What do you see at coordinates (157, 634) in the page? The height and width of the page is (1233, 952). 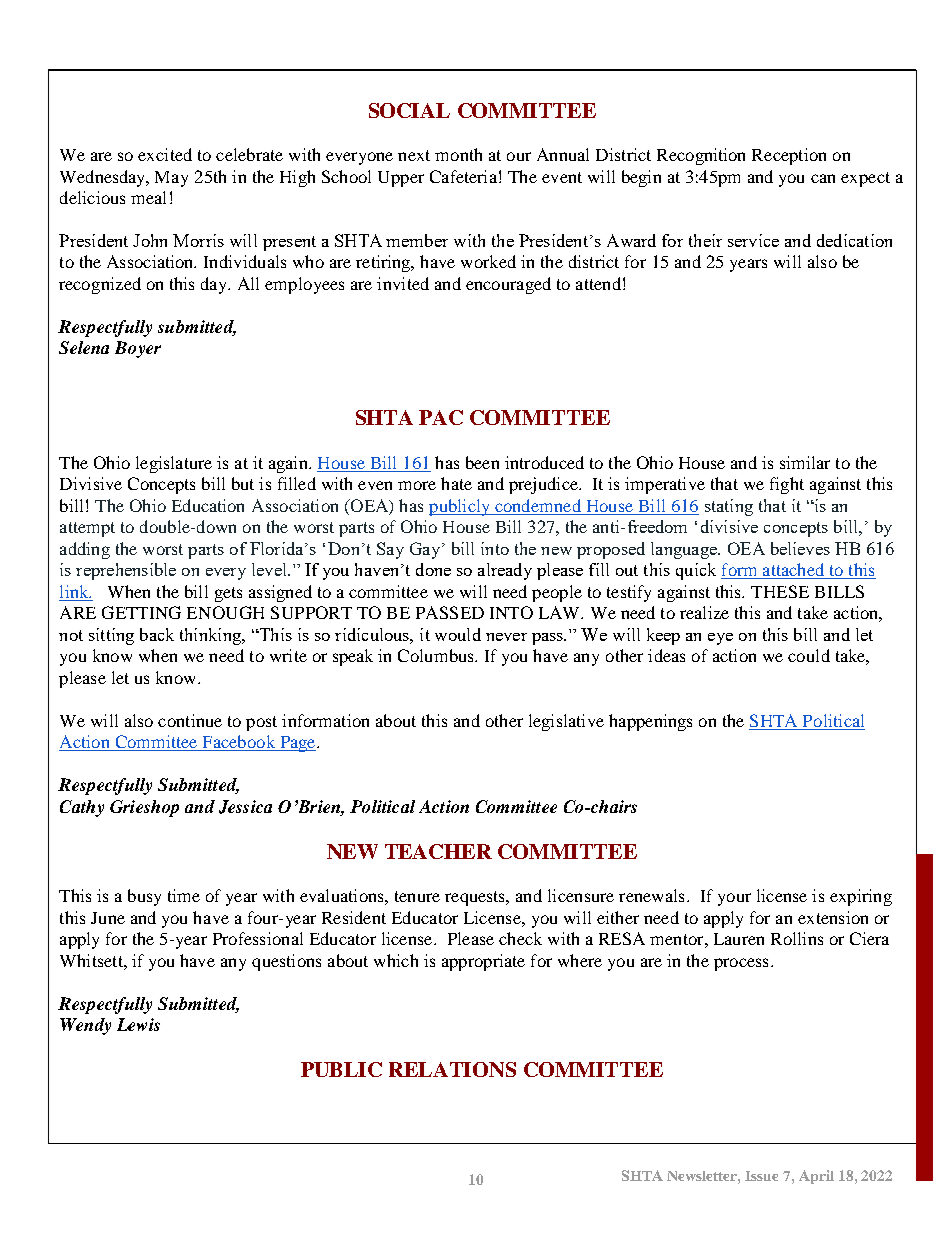 I see `back` at bounding box center [157, 634].
